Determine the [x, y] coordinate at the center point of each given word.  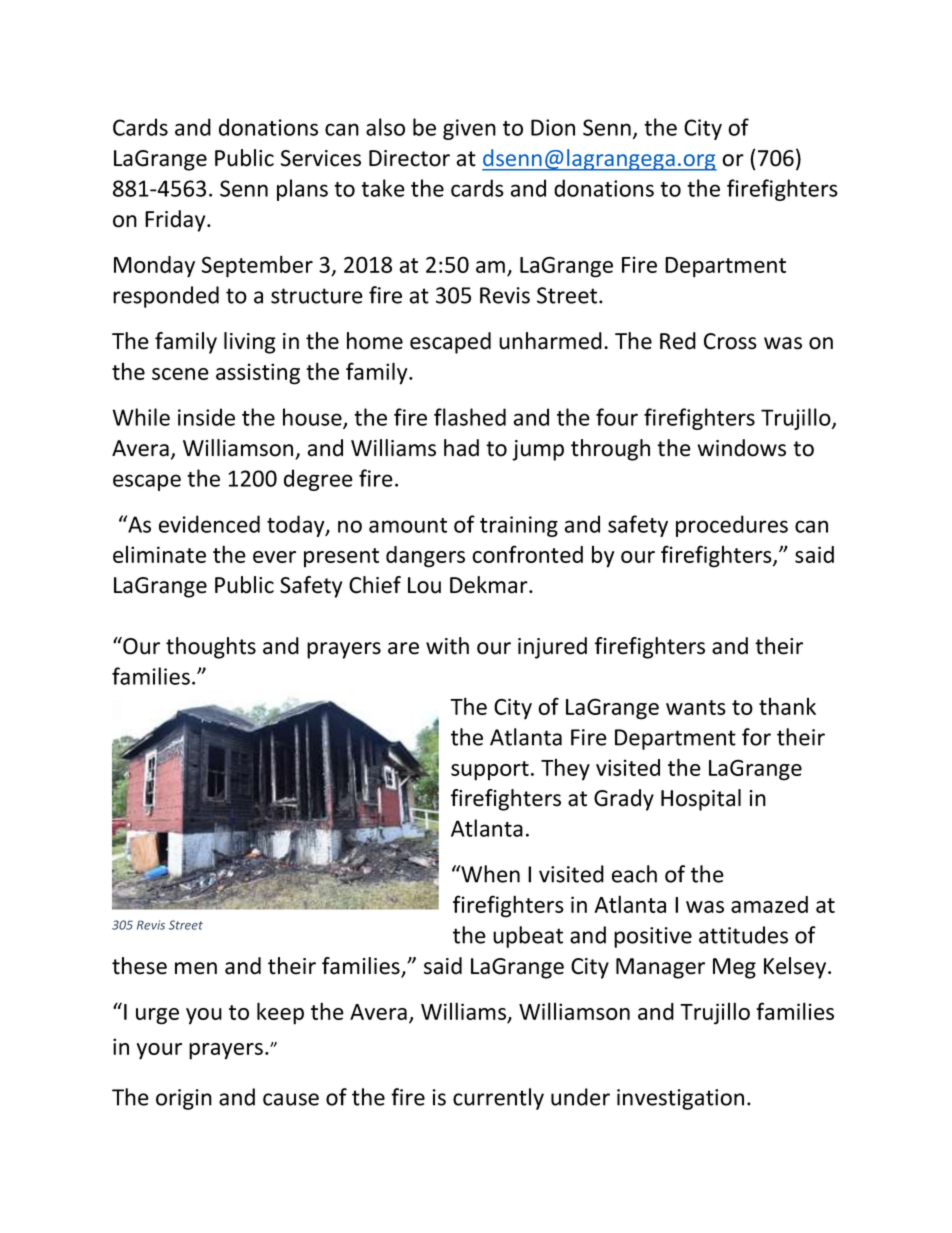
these [139, 966]
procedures [732, 526]
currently [498, 1099]
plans [302, 190]
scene [180, 374]
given [469, 129]
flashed [470, 417]
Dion [553, 127]
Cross [730, 341]
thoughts [211, 648]
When [489, 874]
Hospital [701, 800]
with [447, 646]
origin [184, 1099]
